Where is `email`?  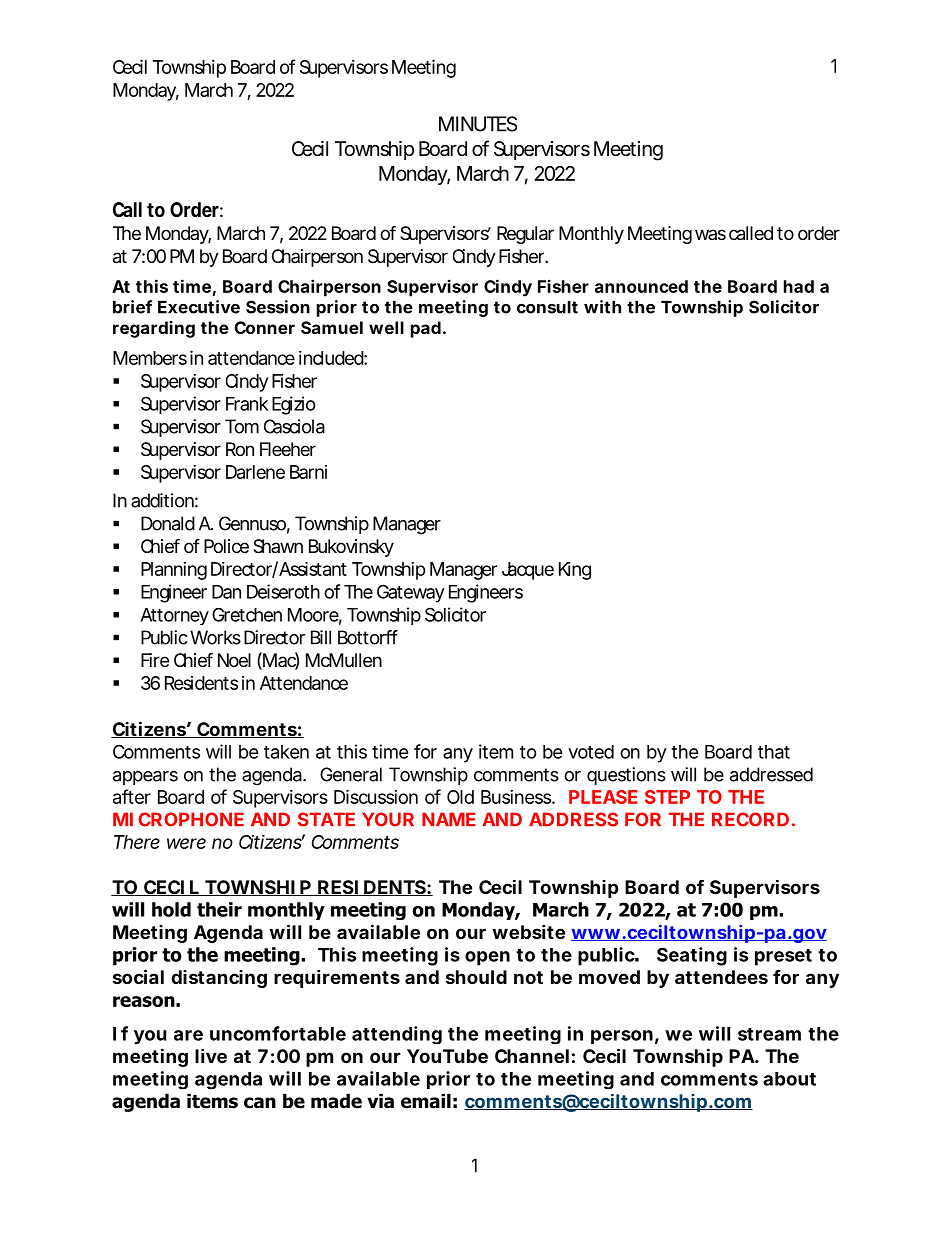 email is located at coordinates (426, 1101).
